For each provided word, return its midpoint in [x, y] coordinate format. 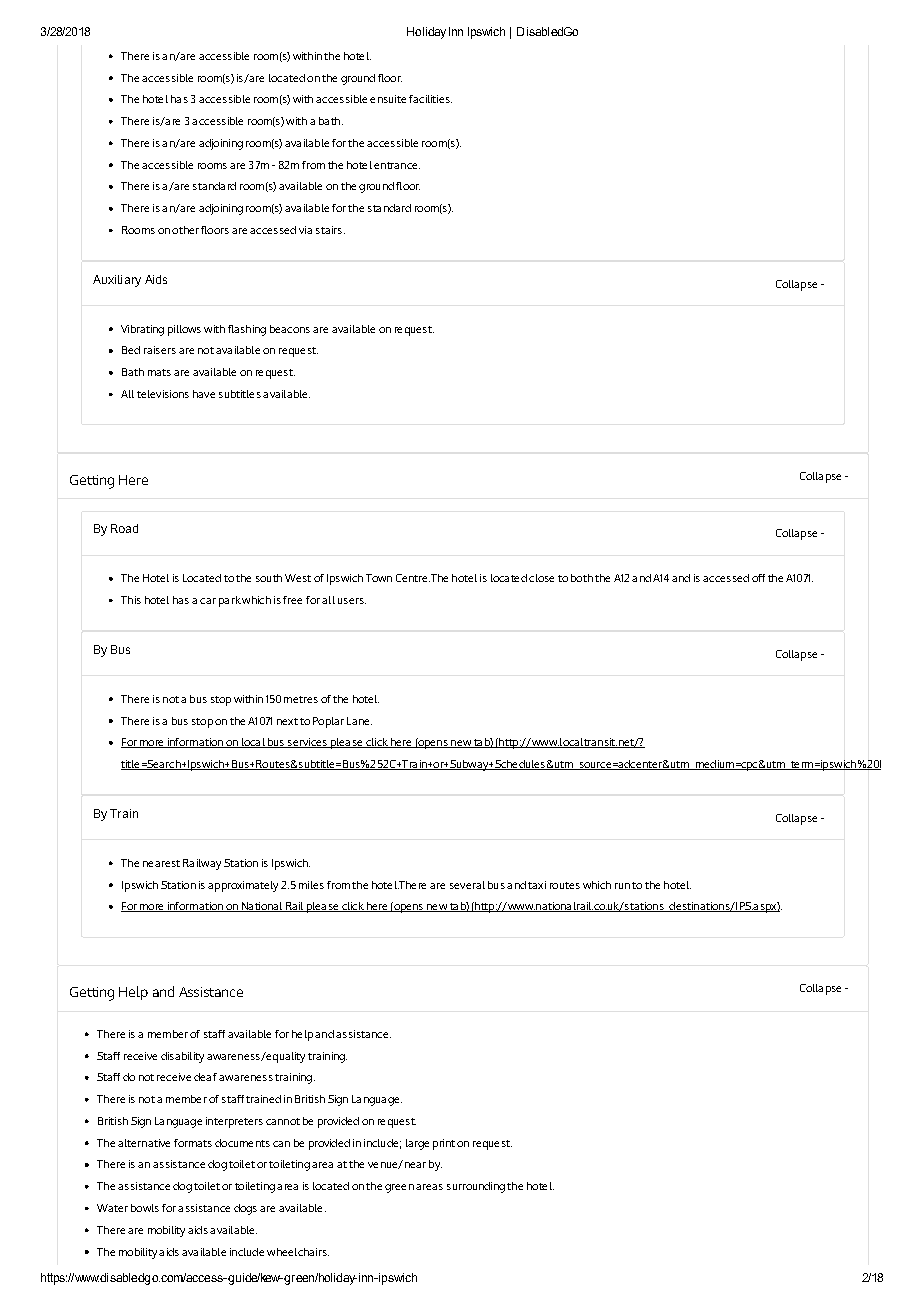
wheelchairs [298, 1252]
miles [311, 885]
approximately [243, 886]
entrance [397, 165]
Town [379, 578]
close [541, 578]
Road [124, 528]
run [622, 886]
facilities [430, 99]
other [185, 230]
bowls [145, 1208]
